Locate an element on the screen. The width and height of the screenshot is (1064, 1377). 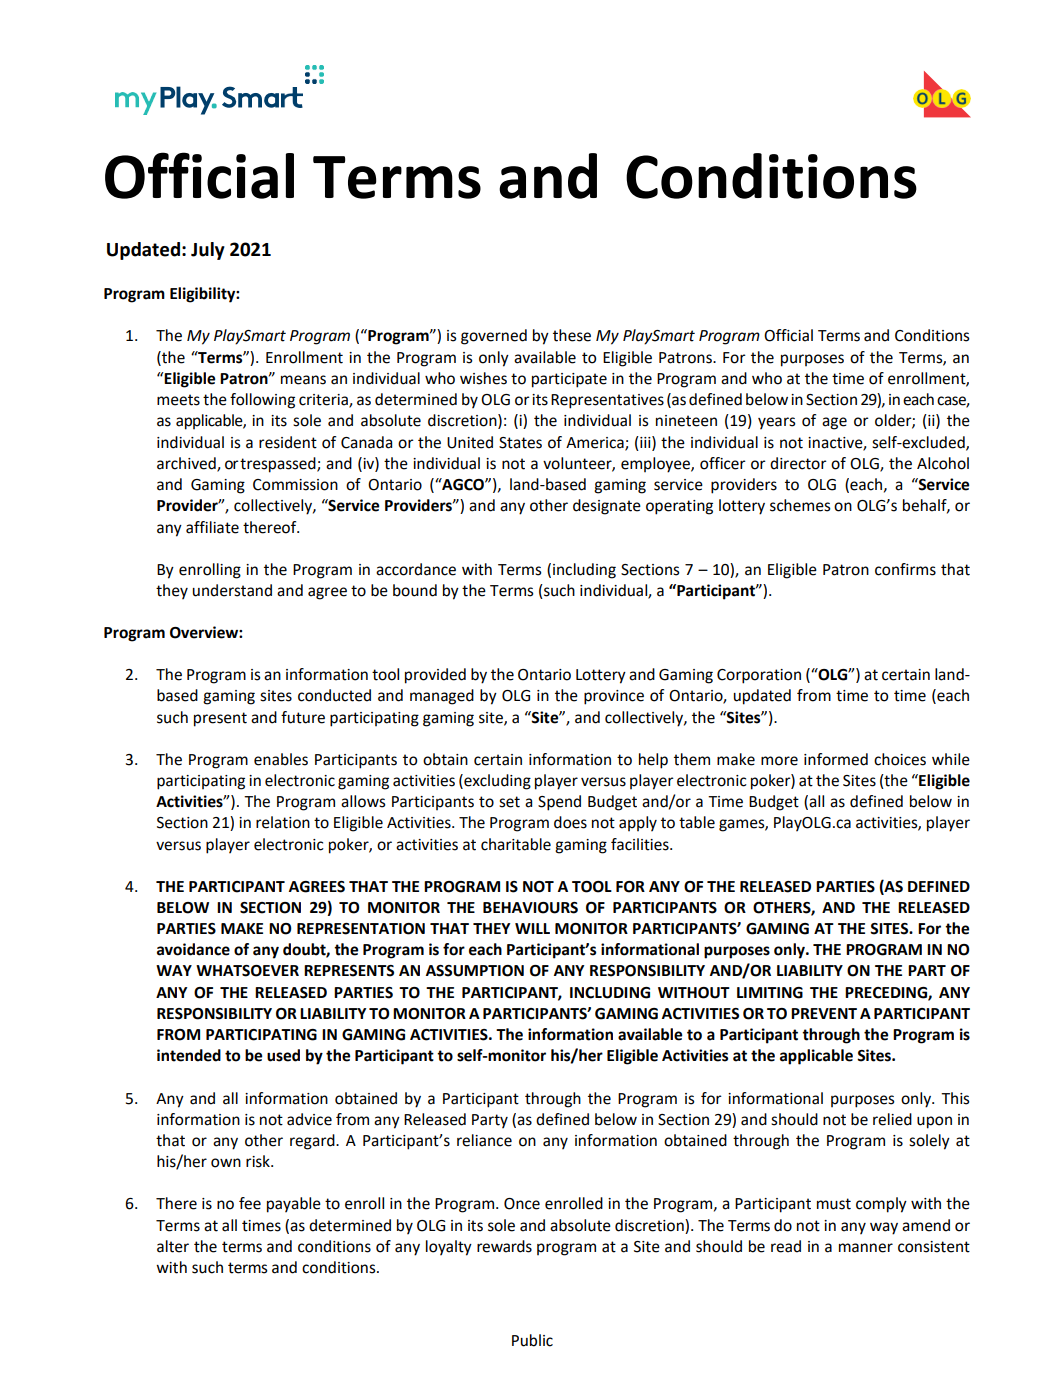
understand is located at coordinates (232, 590).
